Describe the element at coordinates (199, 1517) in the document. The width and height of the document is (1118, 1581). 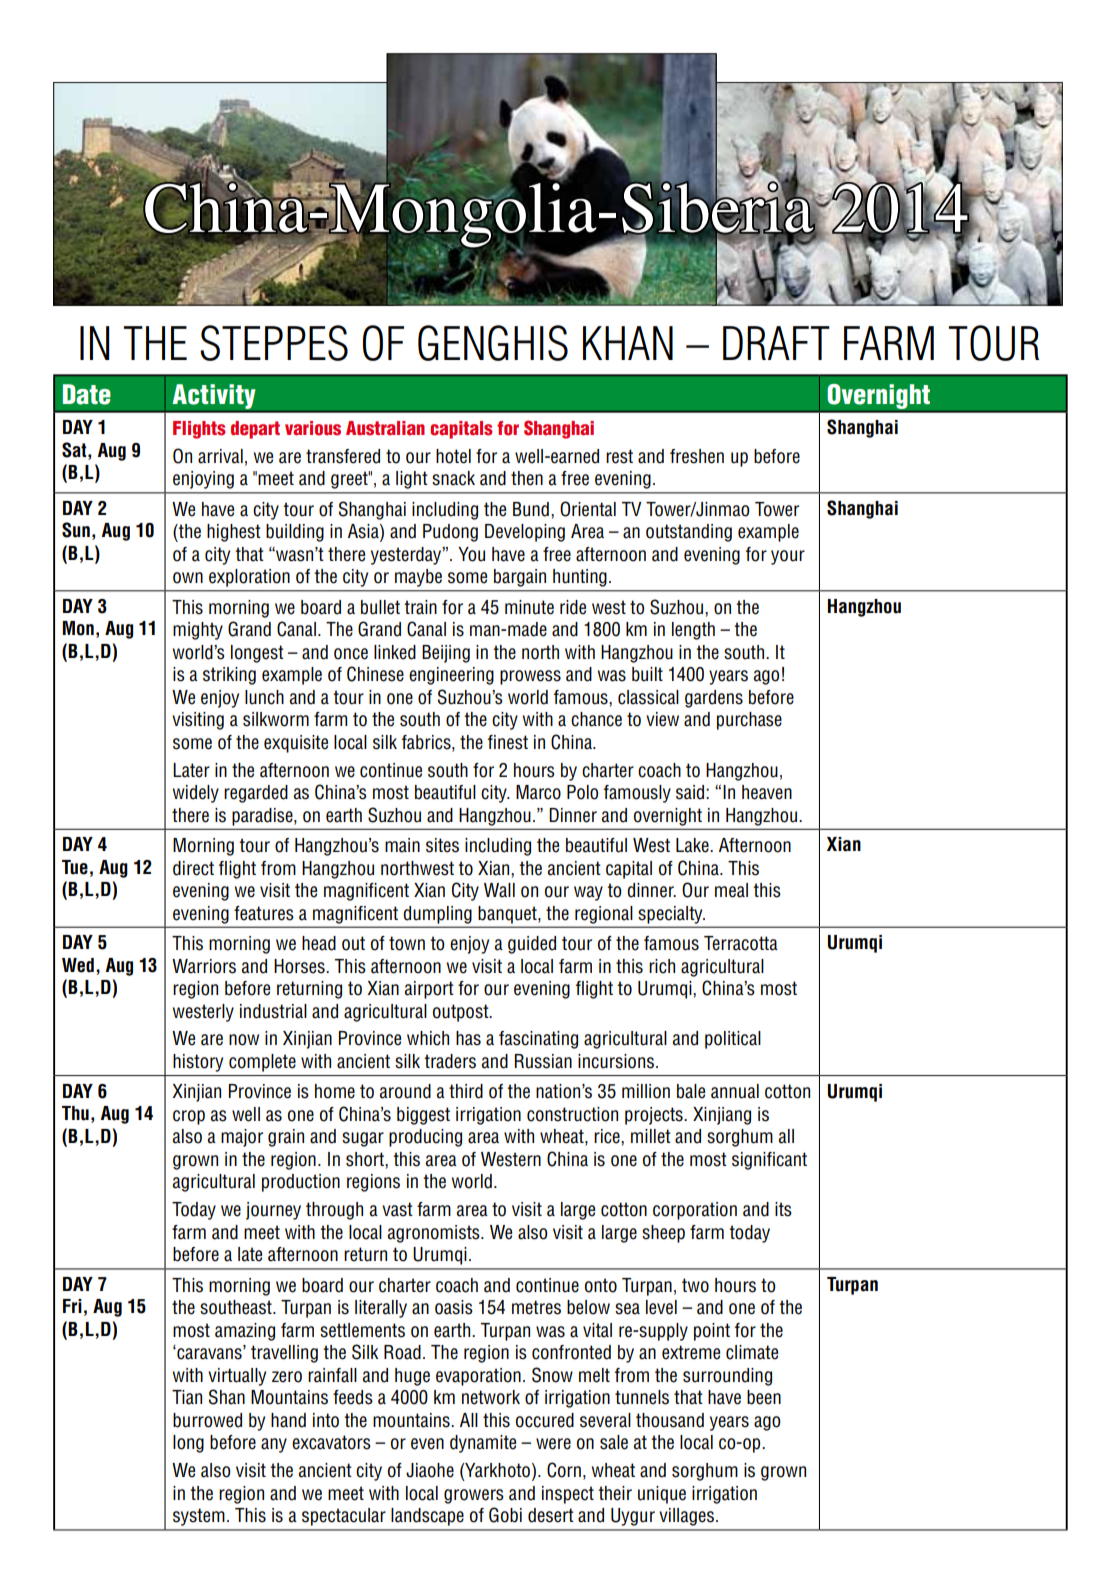
I see `system` at that location.
